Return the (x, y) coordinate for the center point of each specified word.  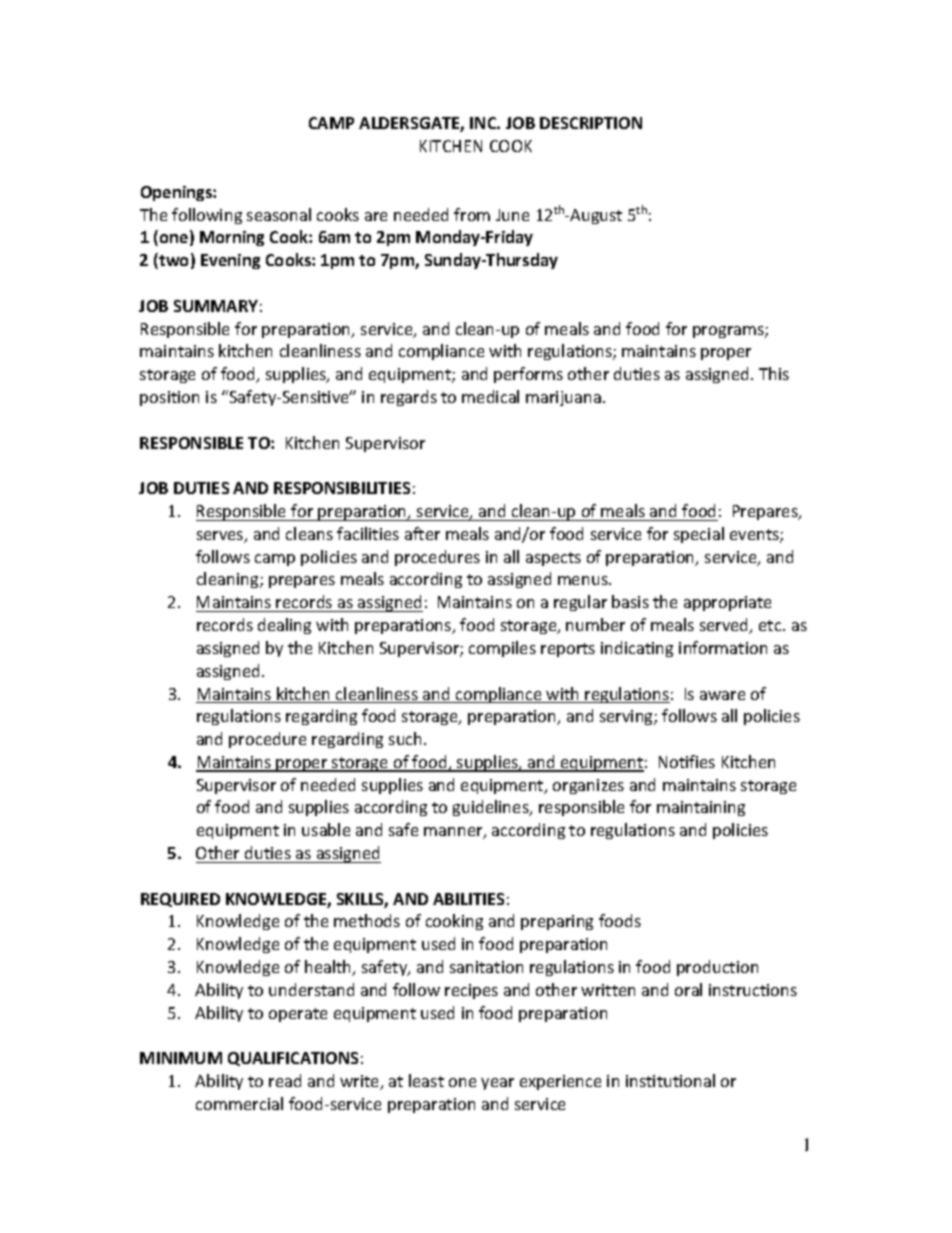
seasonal (279, 214)
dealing (284, 626)
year (497, 1084)
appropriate (727, 603)
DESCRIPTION (591, 123)
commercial (239, 1103)
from (472, 214)
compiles (502, 649)
